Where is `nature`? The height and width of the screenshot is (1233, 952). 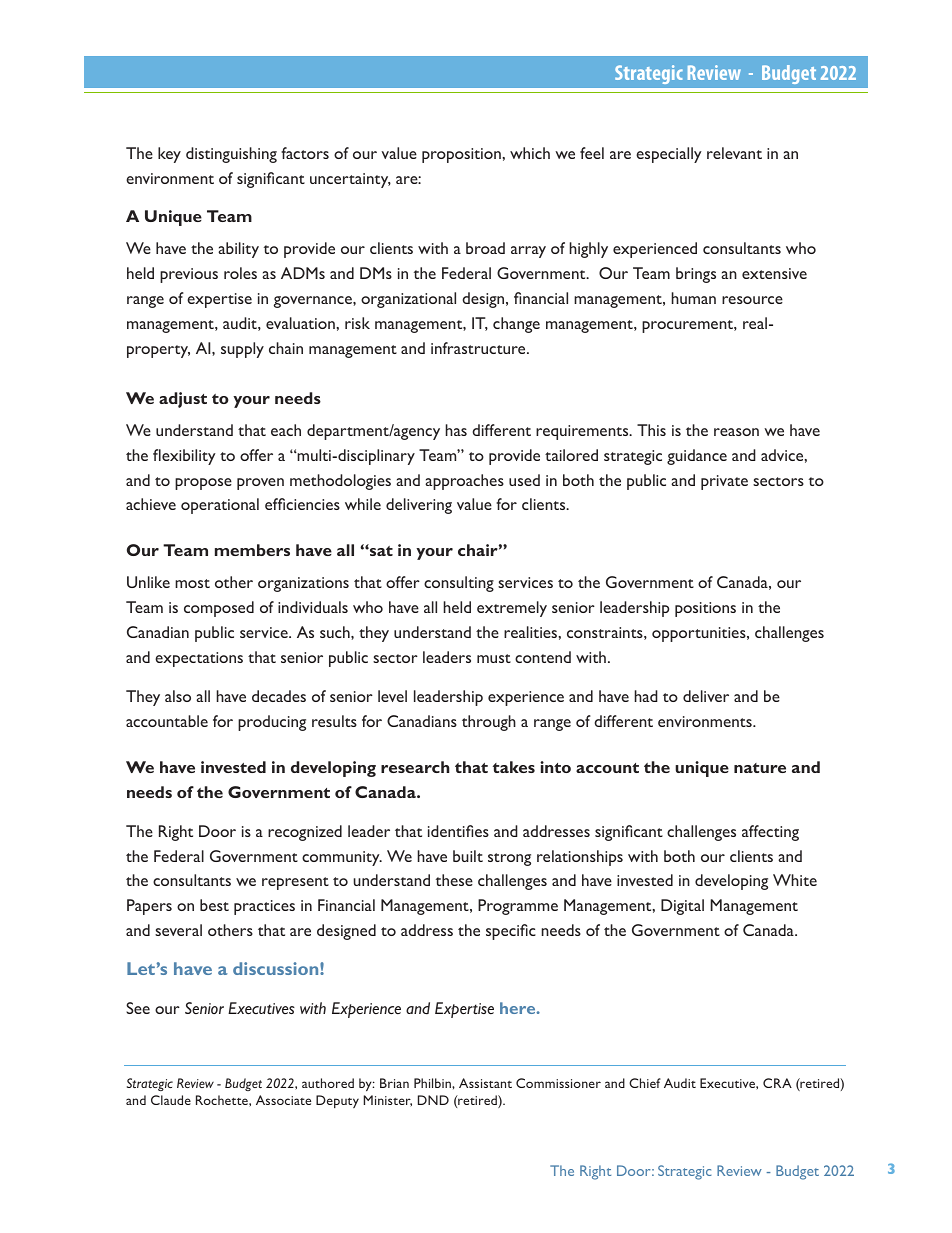
nature is located at coordinates (760, 768).
